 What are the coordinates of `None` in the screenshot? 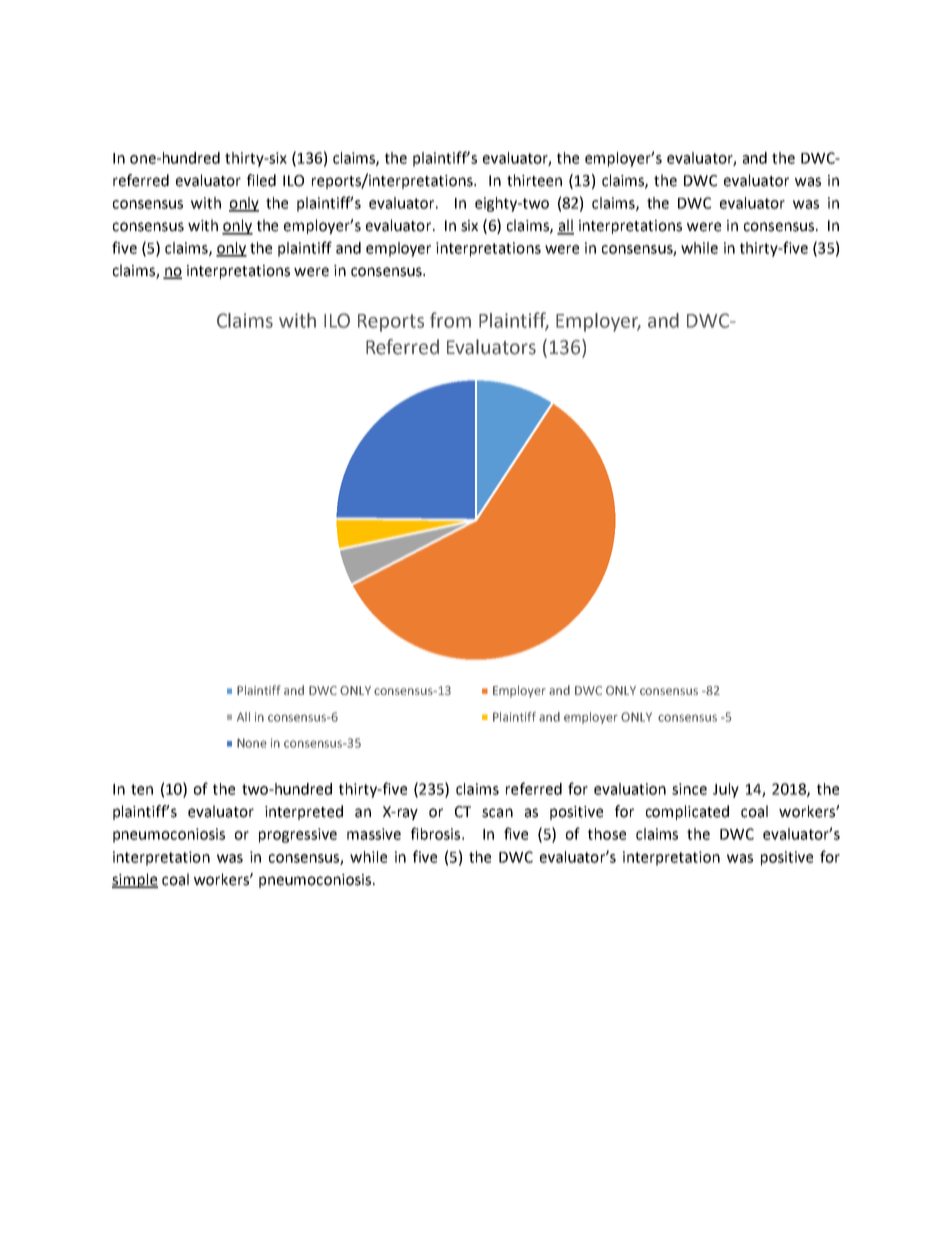 It's located at (252, 743).
